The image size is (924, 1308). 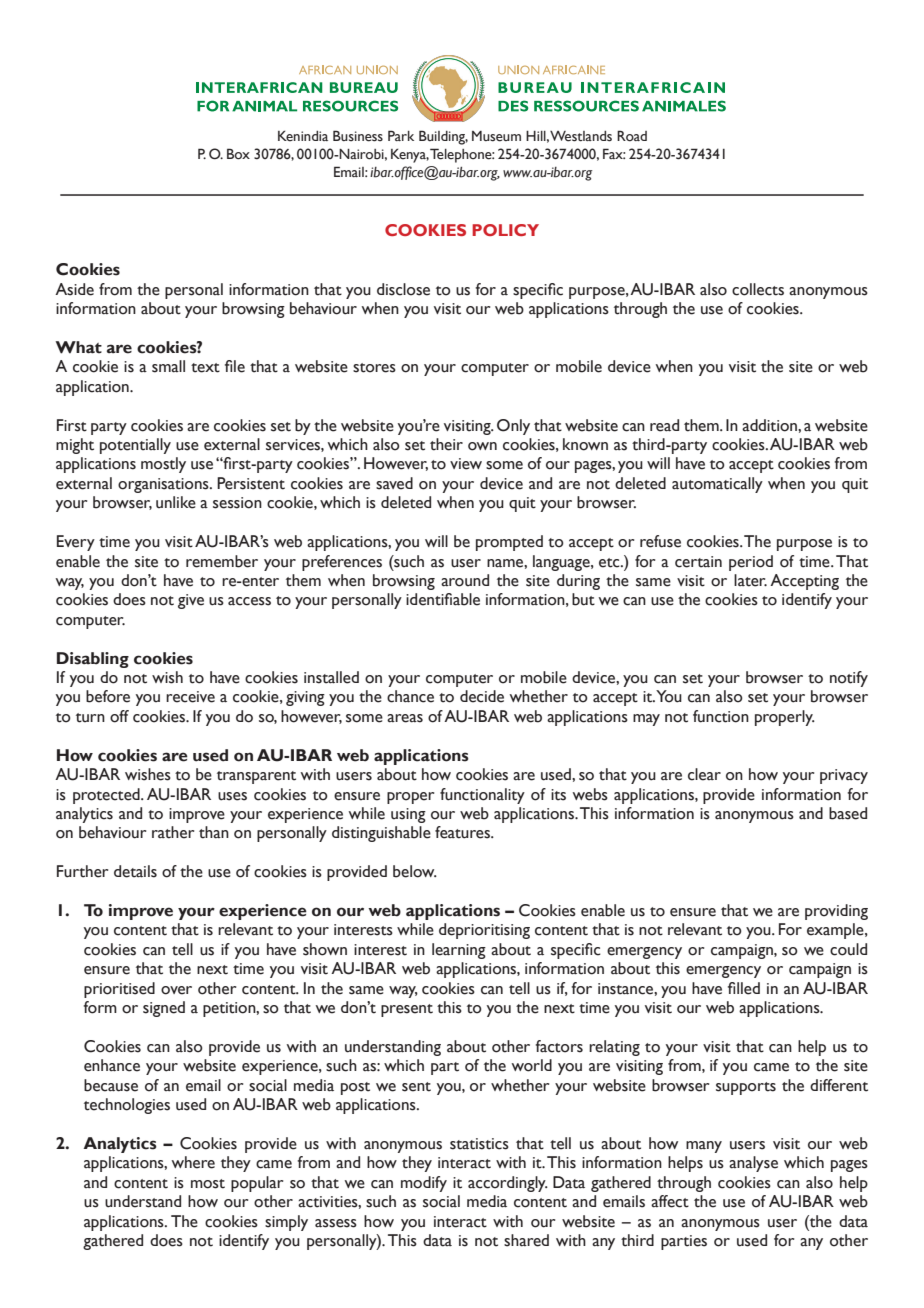 What do you see at coordinates (770, 425) in the document?
I see `addition` at bounding box center [770, 425].
